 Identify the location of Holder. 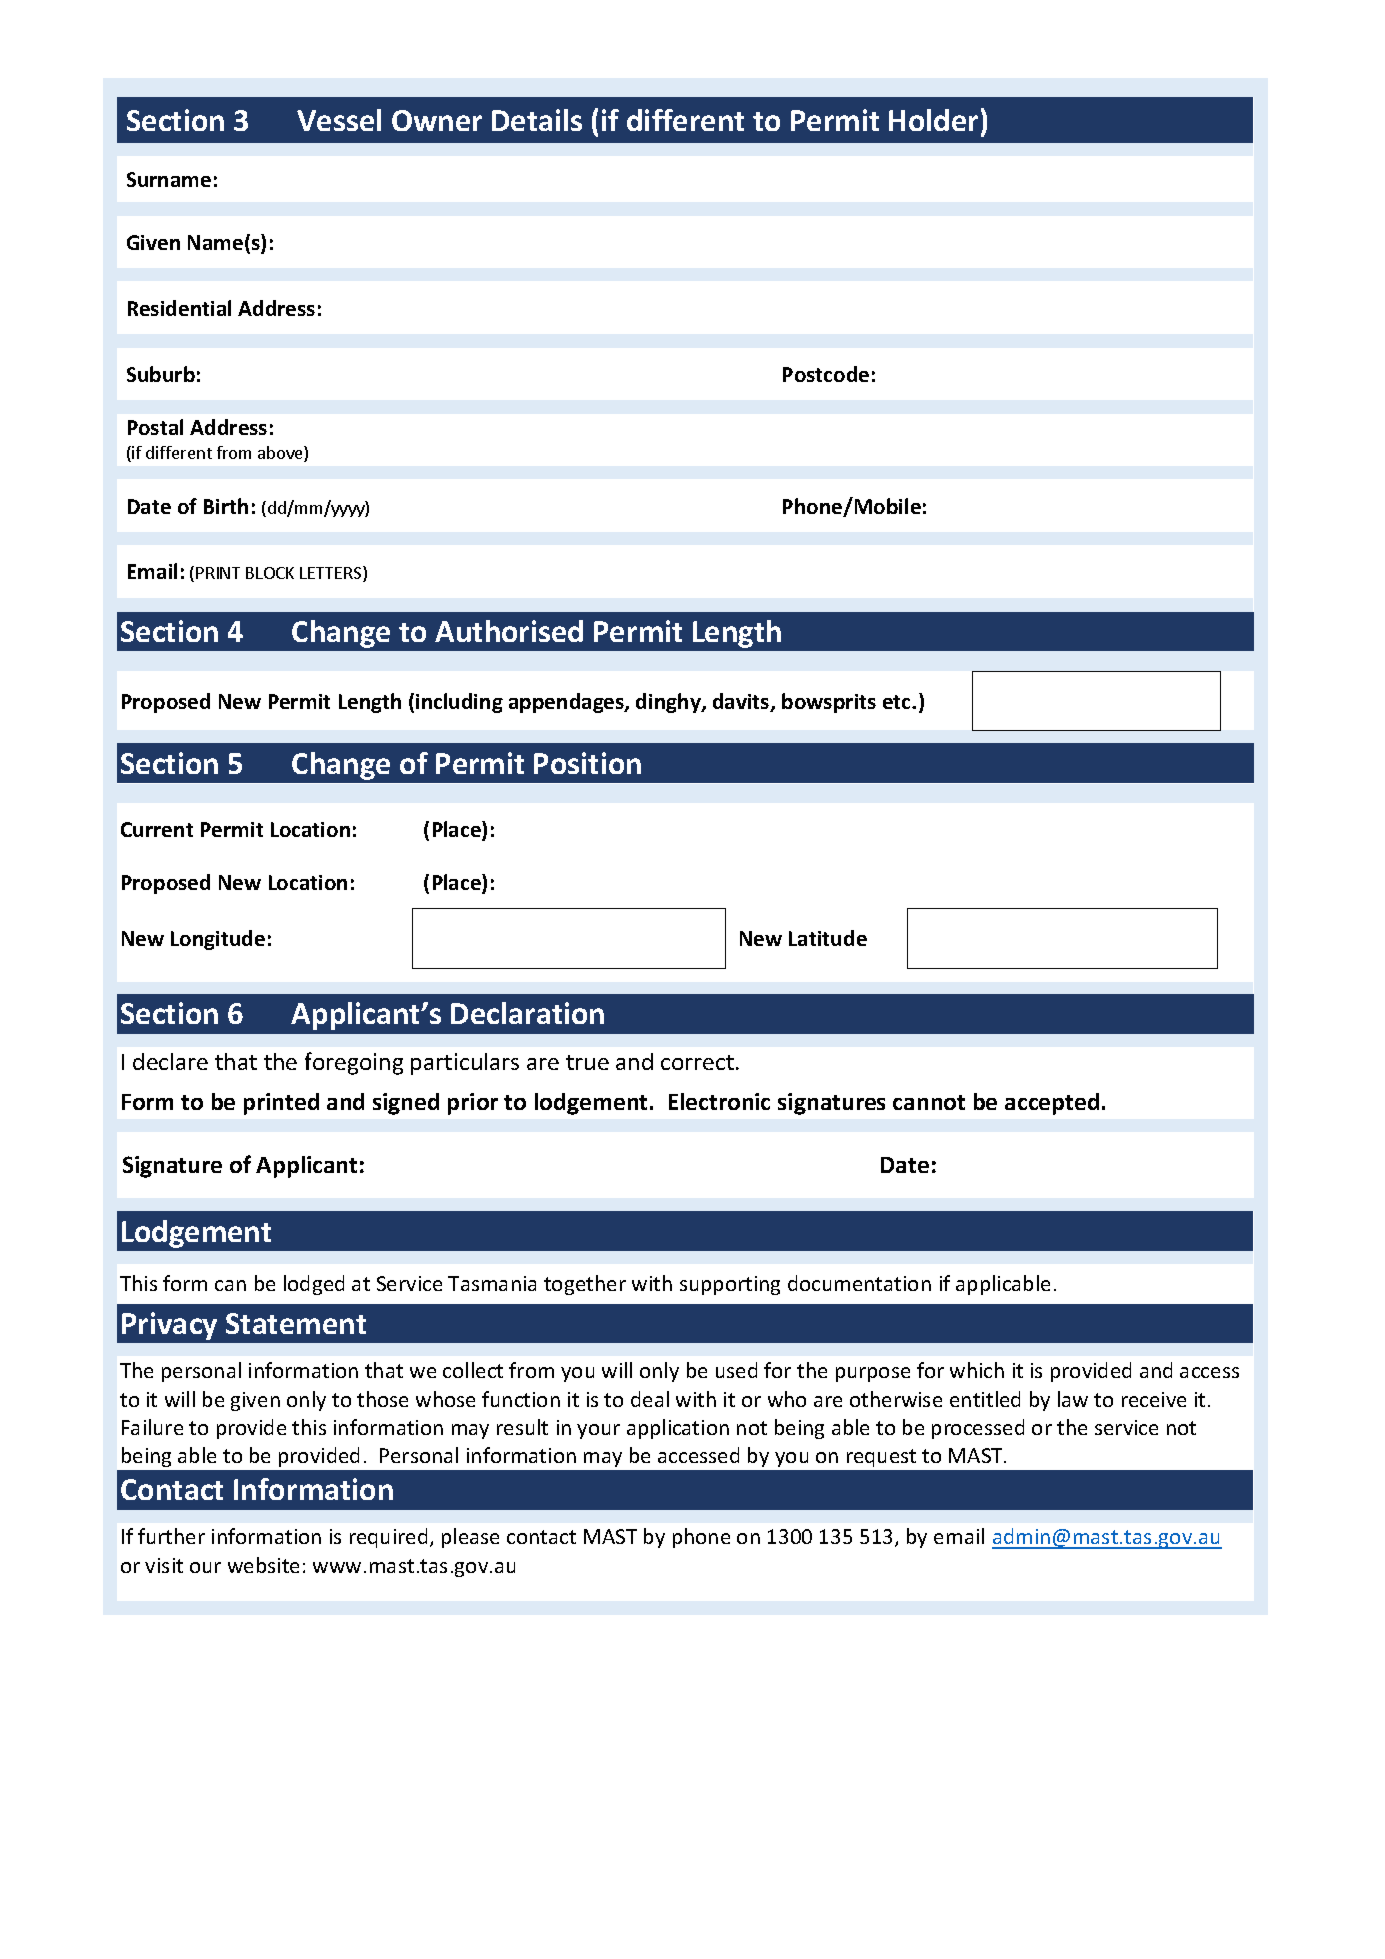
(933, 120).
